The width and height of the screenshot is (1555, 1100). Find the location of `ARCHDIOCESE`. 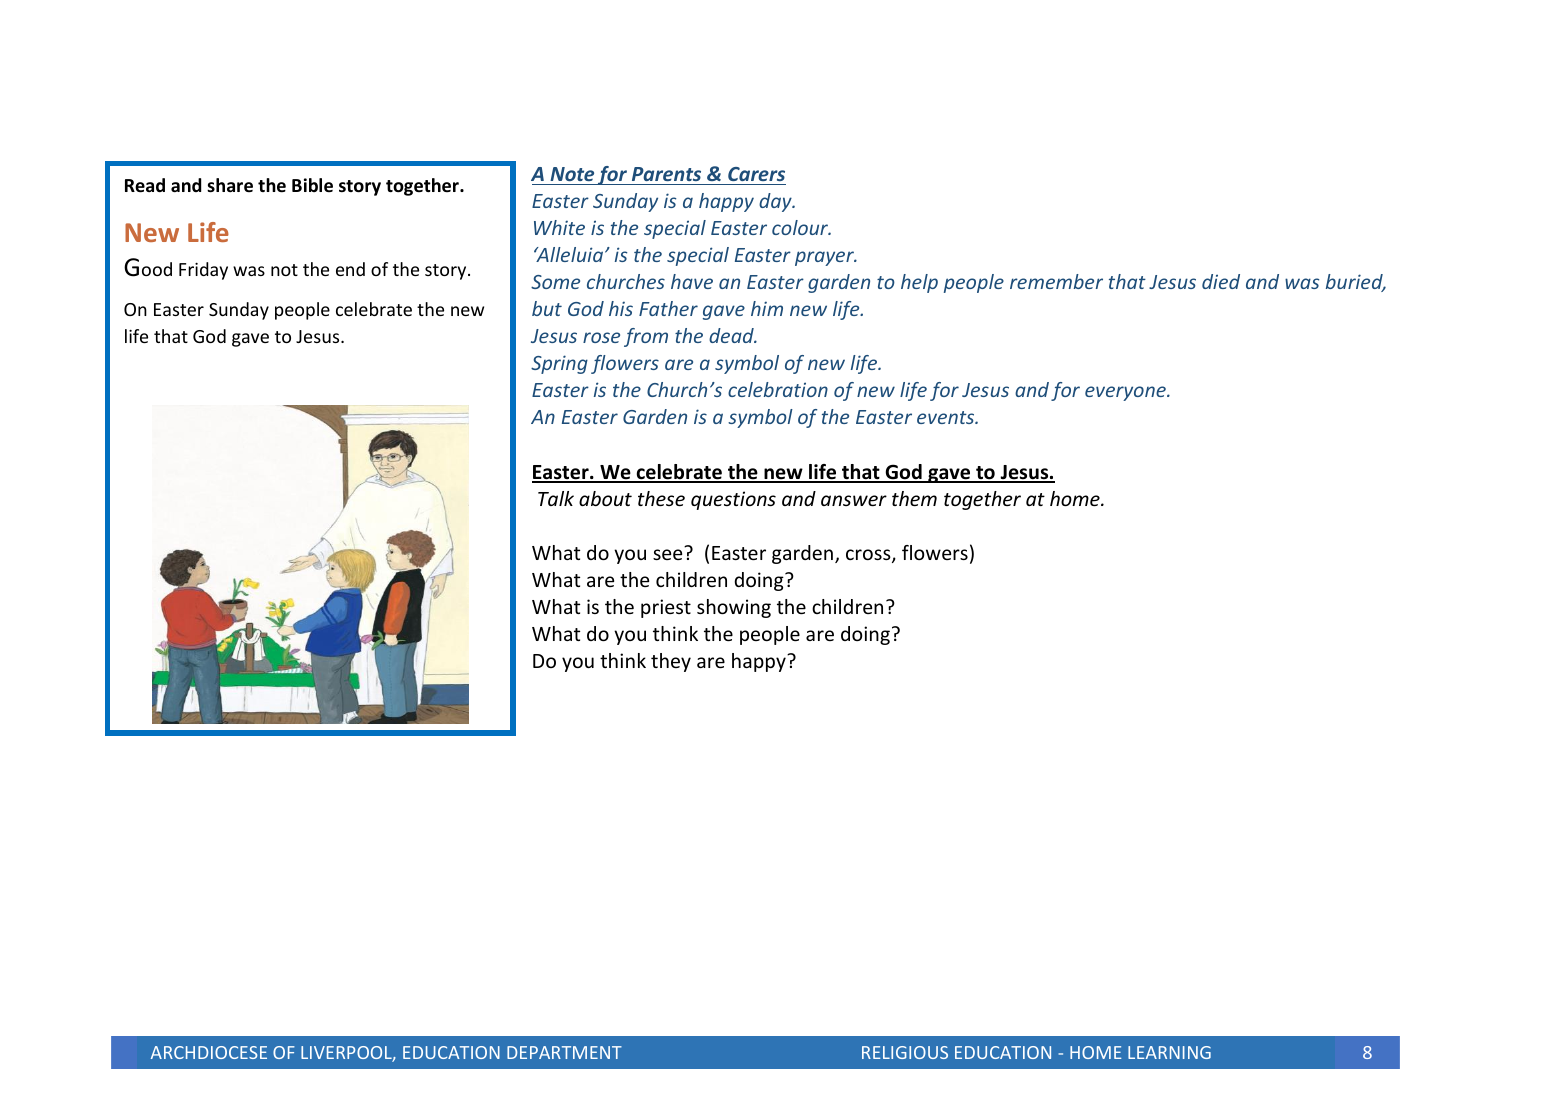

ARCHDIOCESE is located at coordinates (209, 1052).
